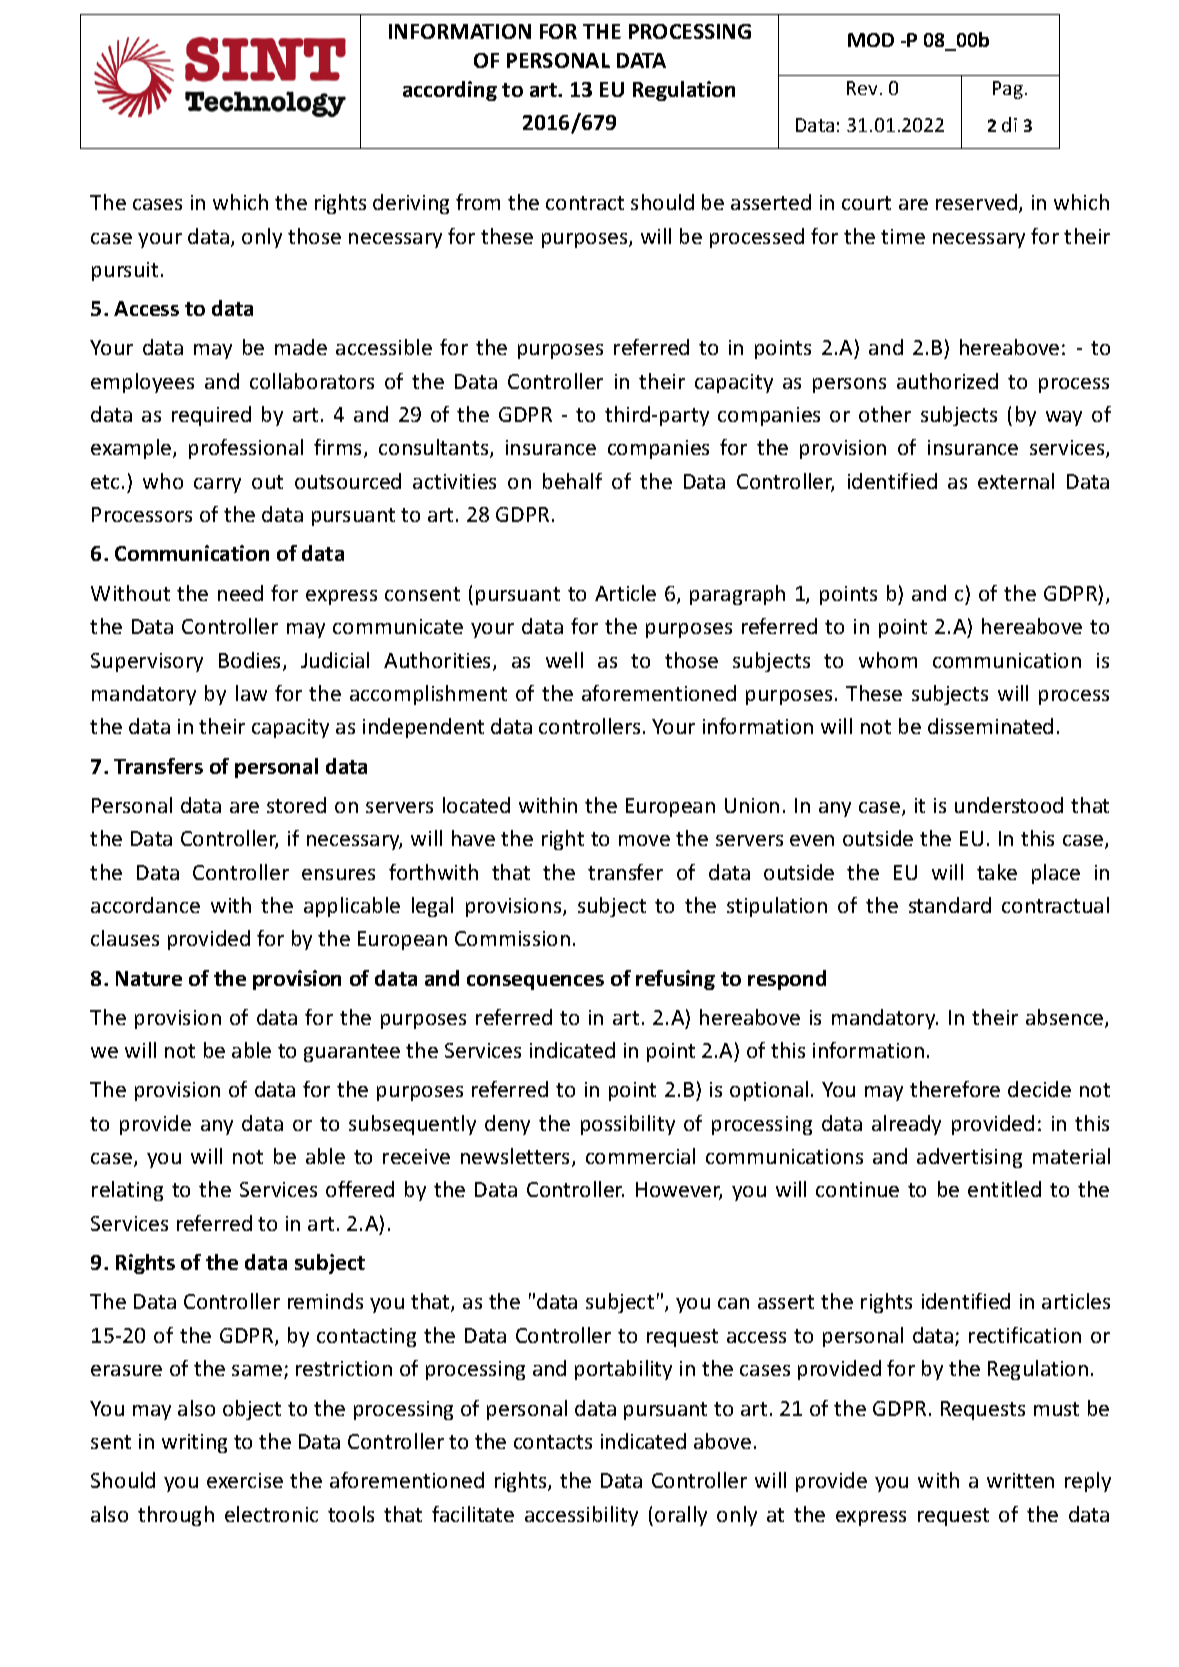 Image resolution: width=1179 pixels, height=1667 pixels. Describe the element at coordinates (296, 805) in the screenshot. I see `stored` at that location.
